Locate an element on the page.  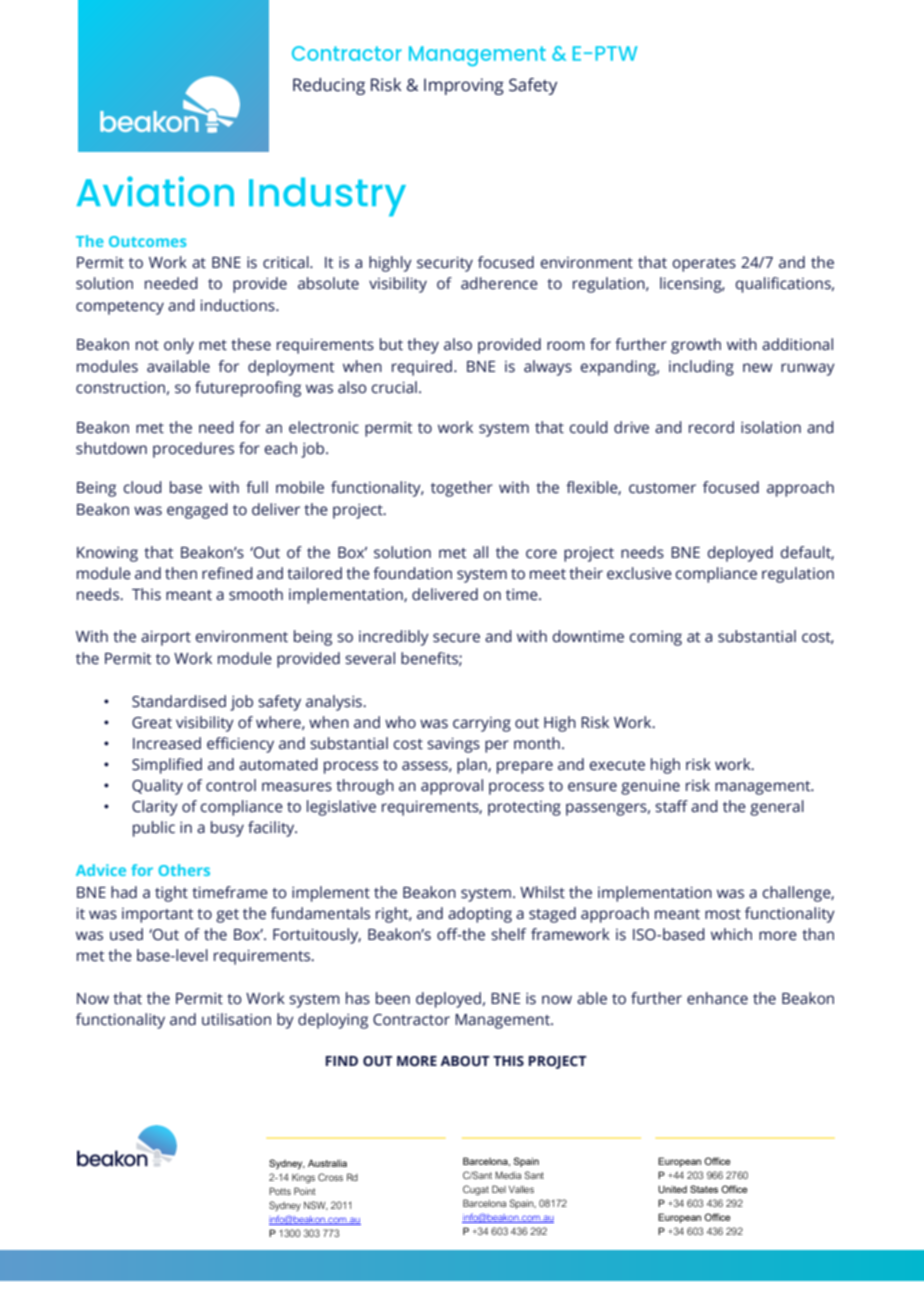
growth is located at coordinates (696, 346).
